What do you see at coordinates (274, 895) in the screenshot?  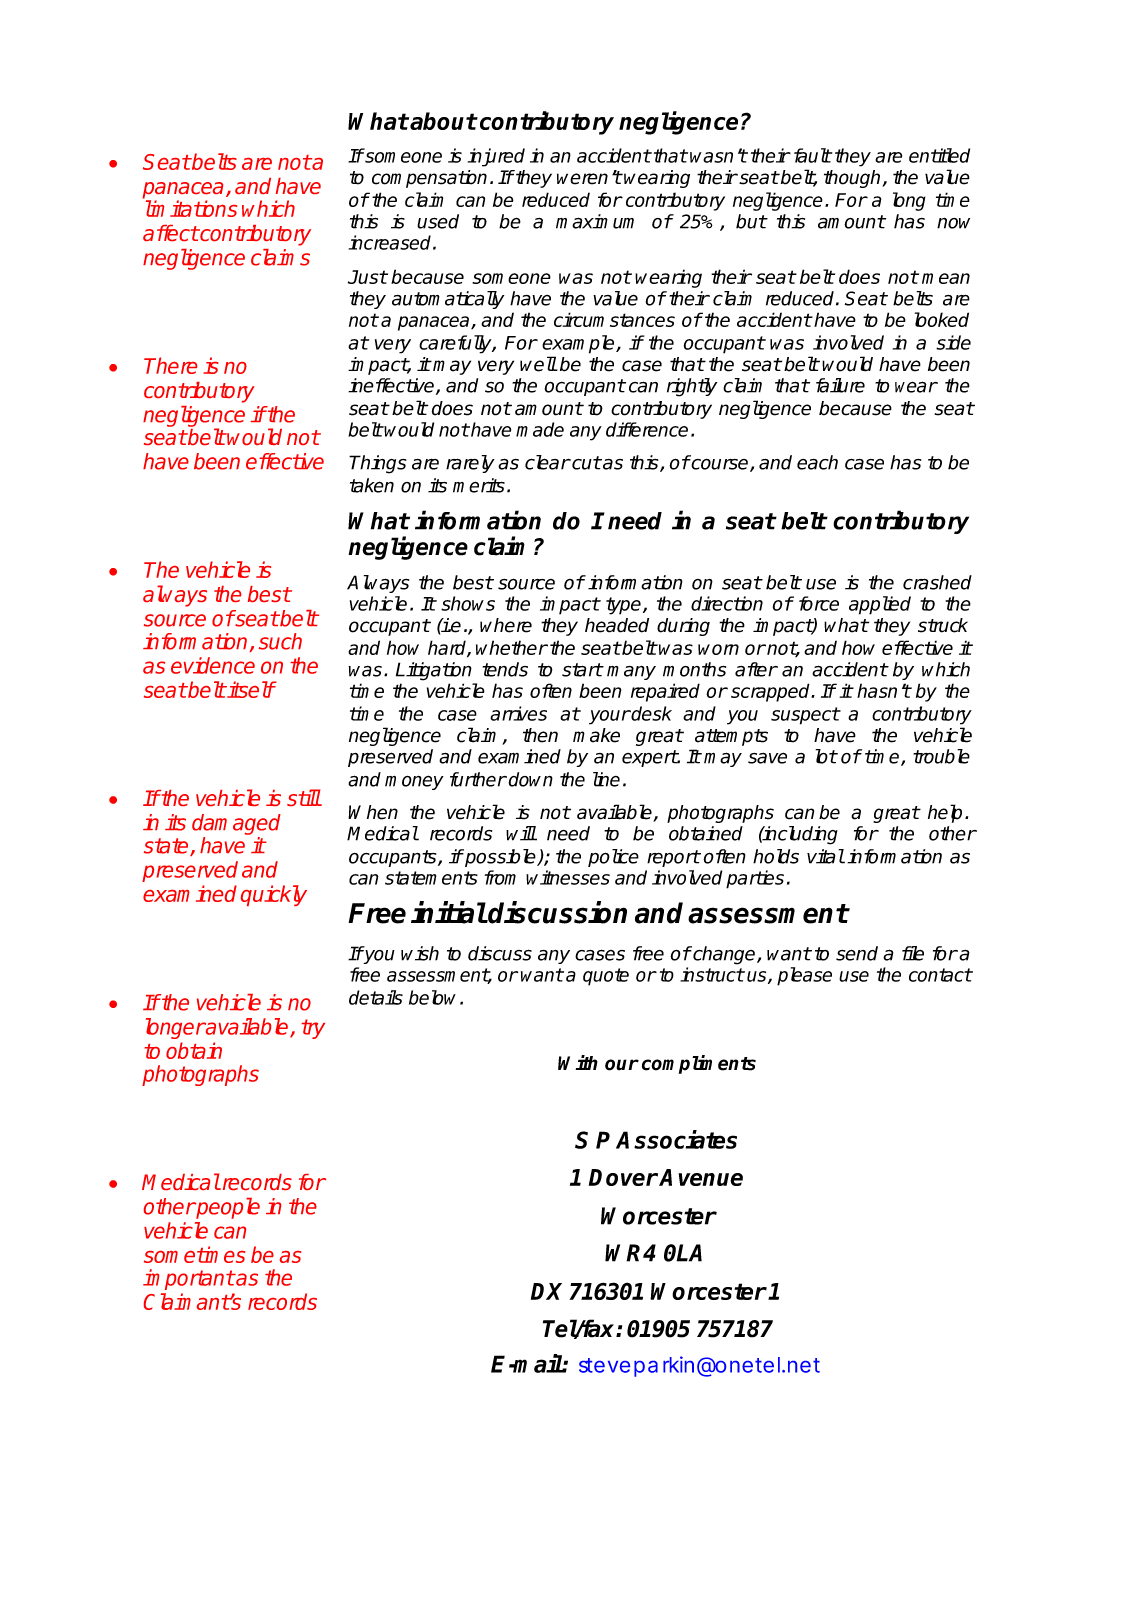 I see `quickly` at bounding box center [274, 895].
